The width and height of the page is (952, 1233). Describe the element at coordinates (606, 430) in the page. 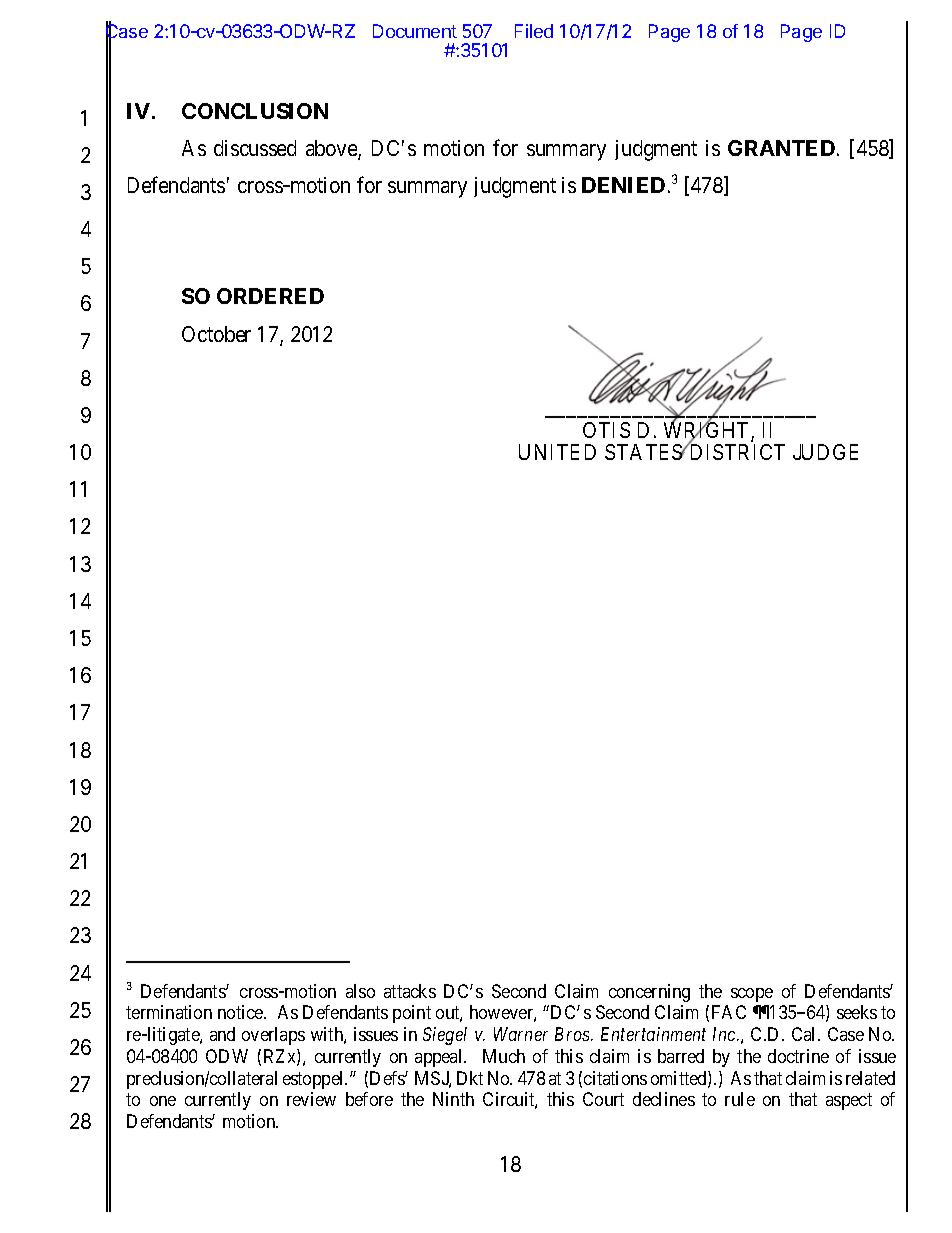

I see `OTIS` at that location.
